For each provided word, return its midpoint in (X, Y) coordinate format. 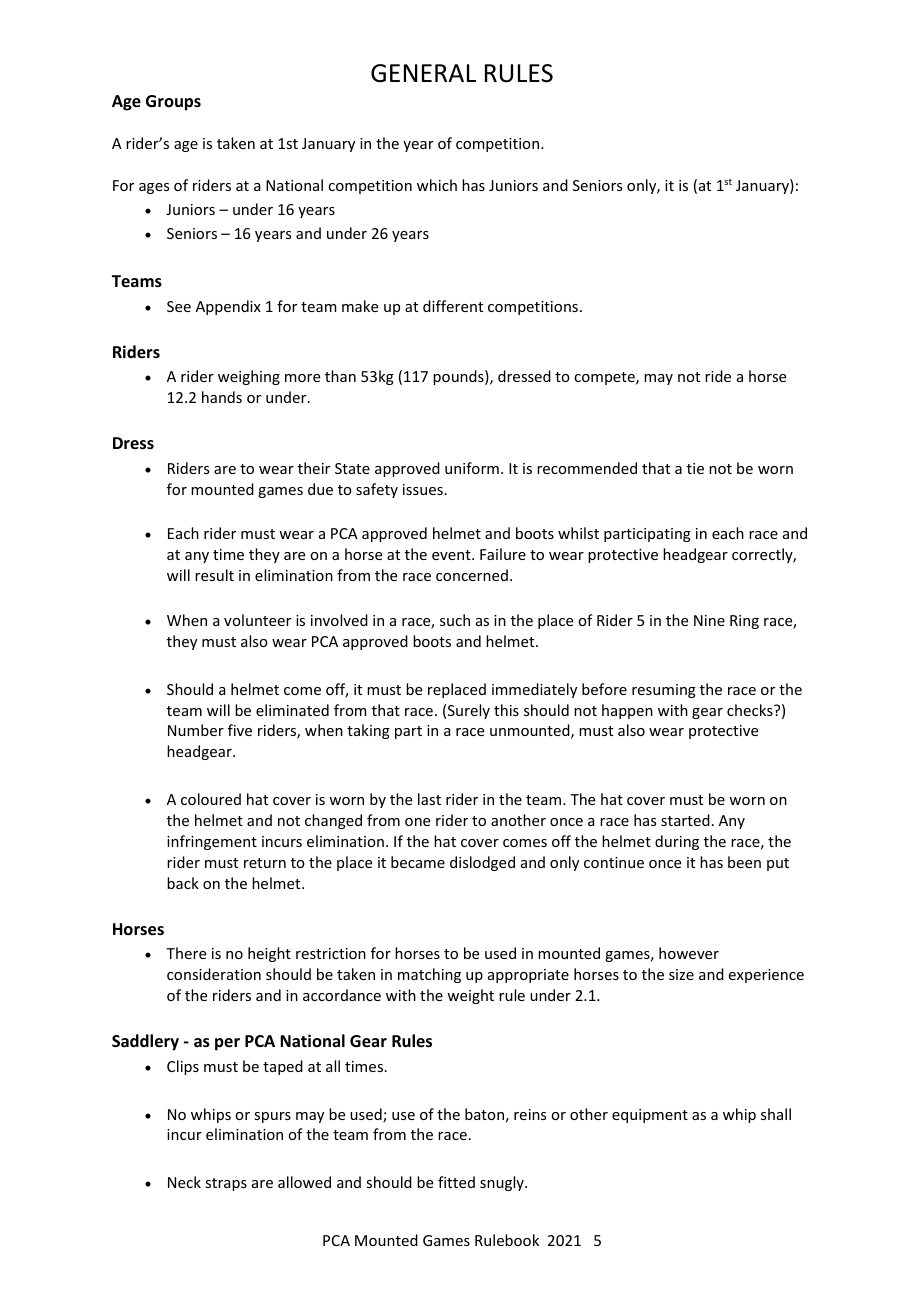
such (455, 620)
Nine (709, 620)
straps (226, 1184)
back (183, 883)
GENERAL (423, 73)
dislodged (482, 863)
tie (695, 468)
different (453, 306)
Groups (173, 103)
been (744, 862)
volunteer (257, 620)
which (437, 185)
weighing (249, 377)
